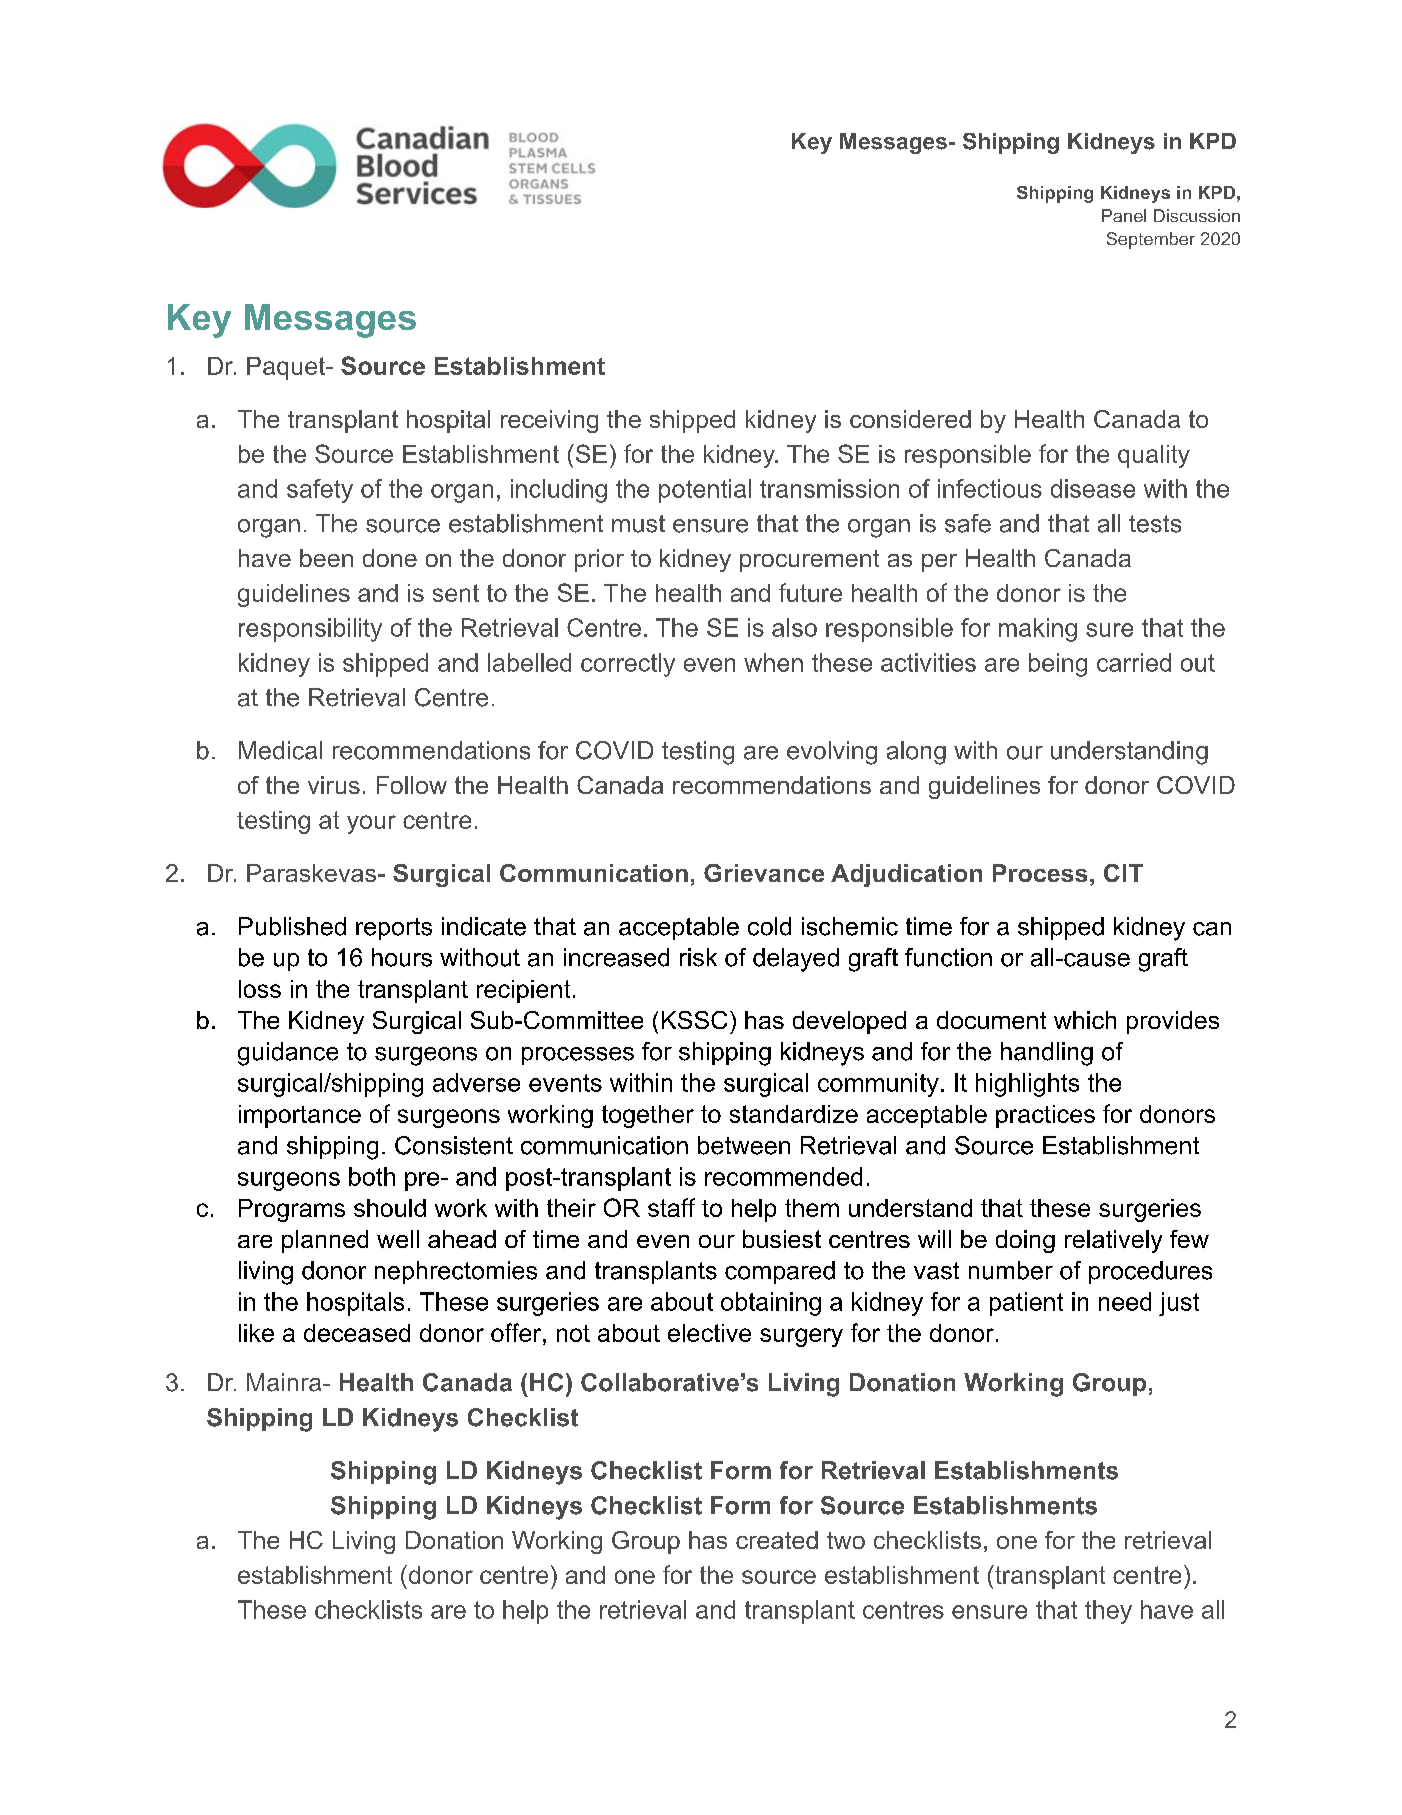  What do you see at coordinates (372, 1176) in the screenshot?
I see `both` at bounding box center [372, 1176].
